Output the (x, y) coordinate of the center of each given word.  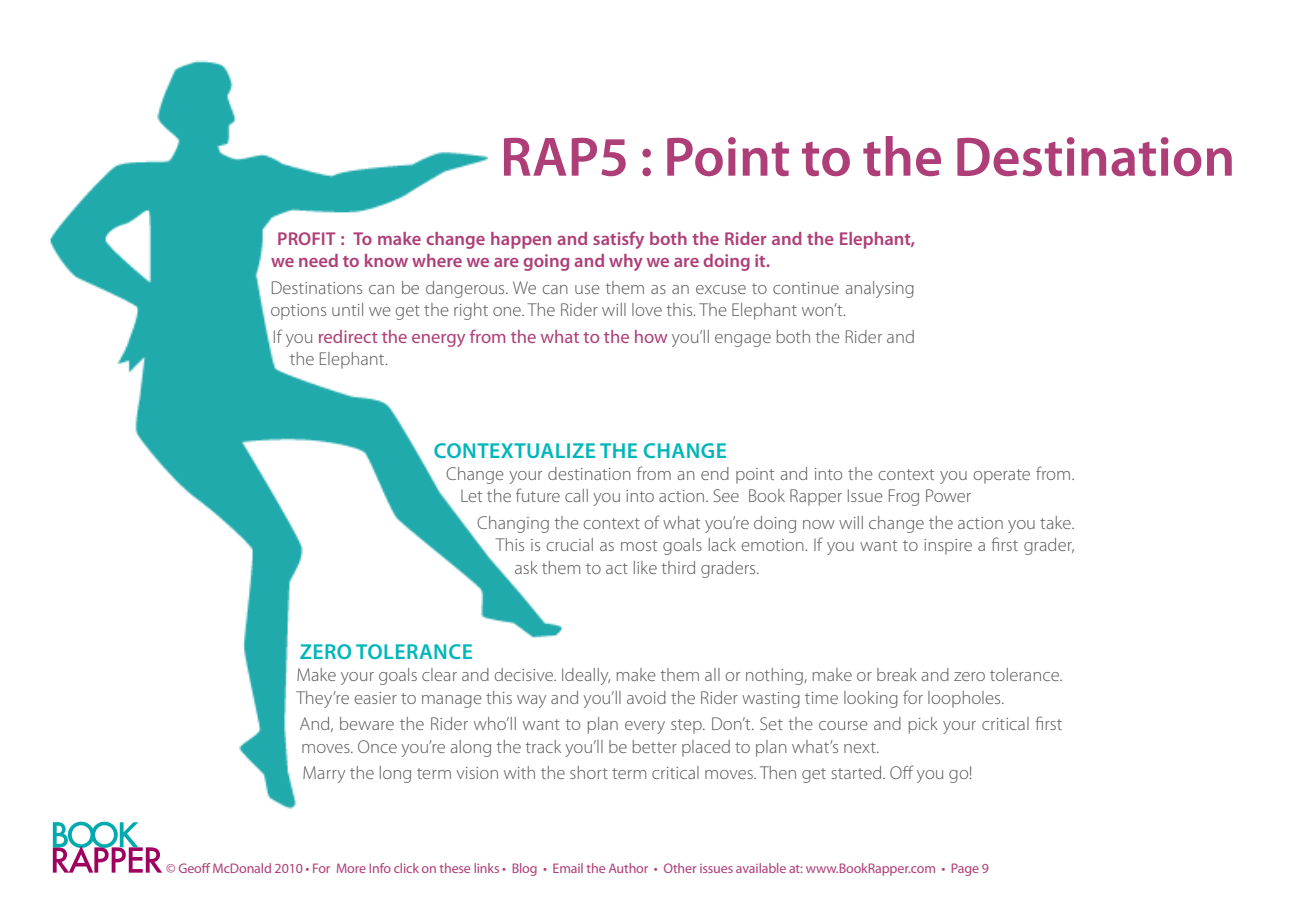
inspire (948, 547)
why (626, 262)
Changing (513, 524)
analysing (879, 289)
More (351, 868)
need (318, 260)
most (639, 545)
